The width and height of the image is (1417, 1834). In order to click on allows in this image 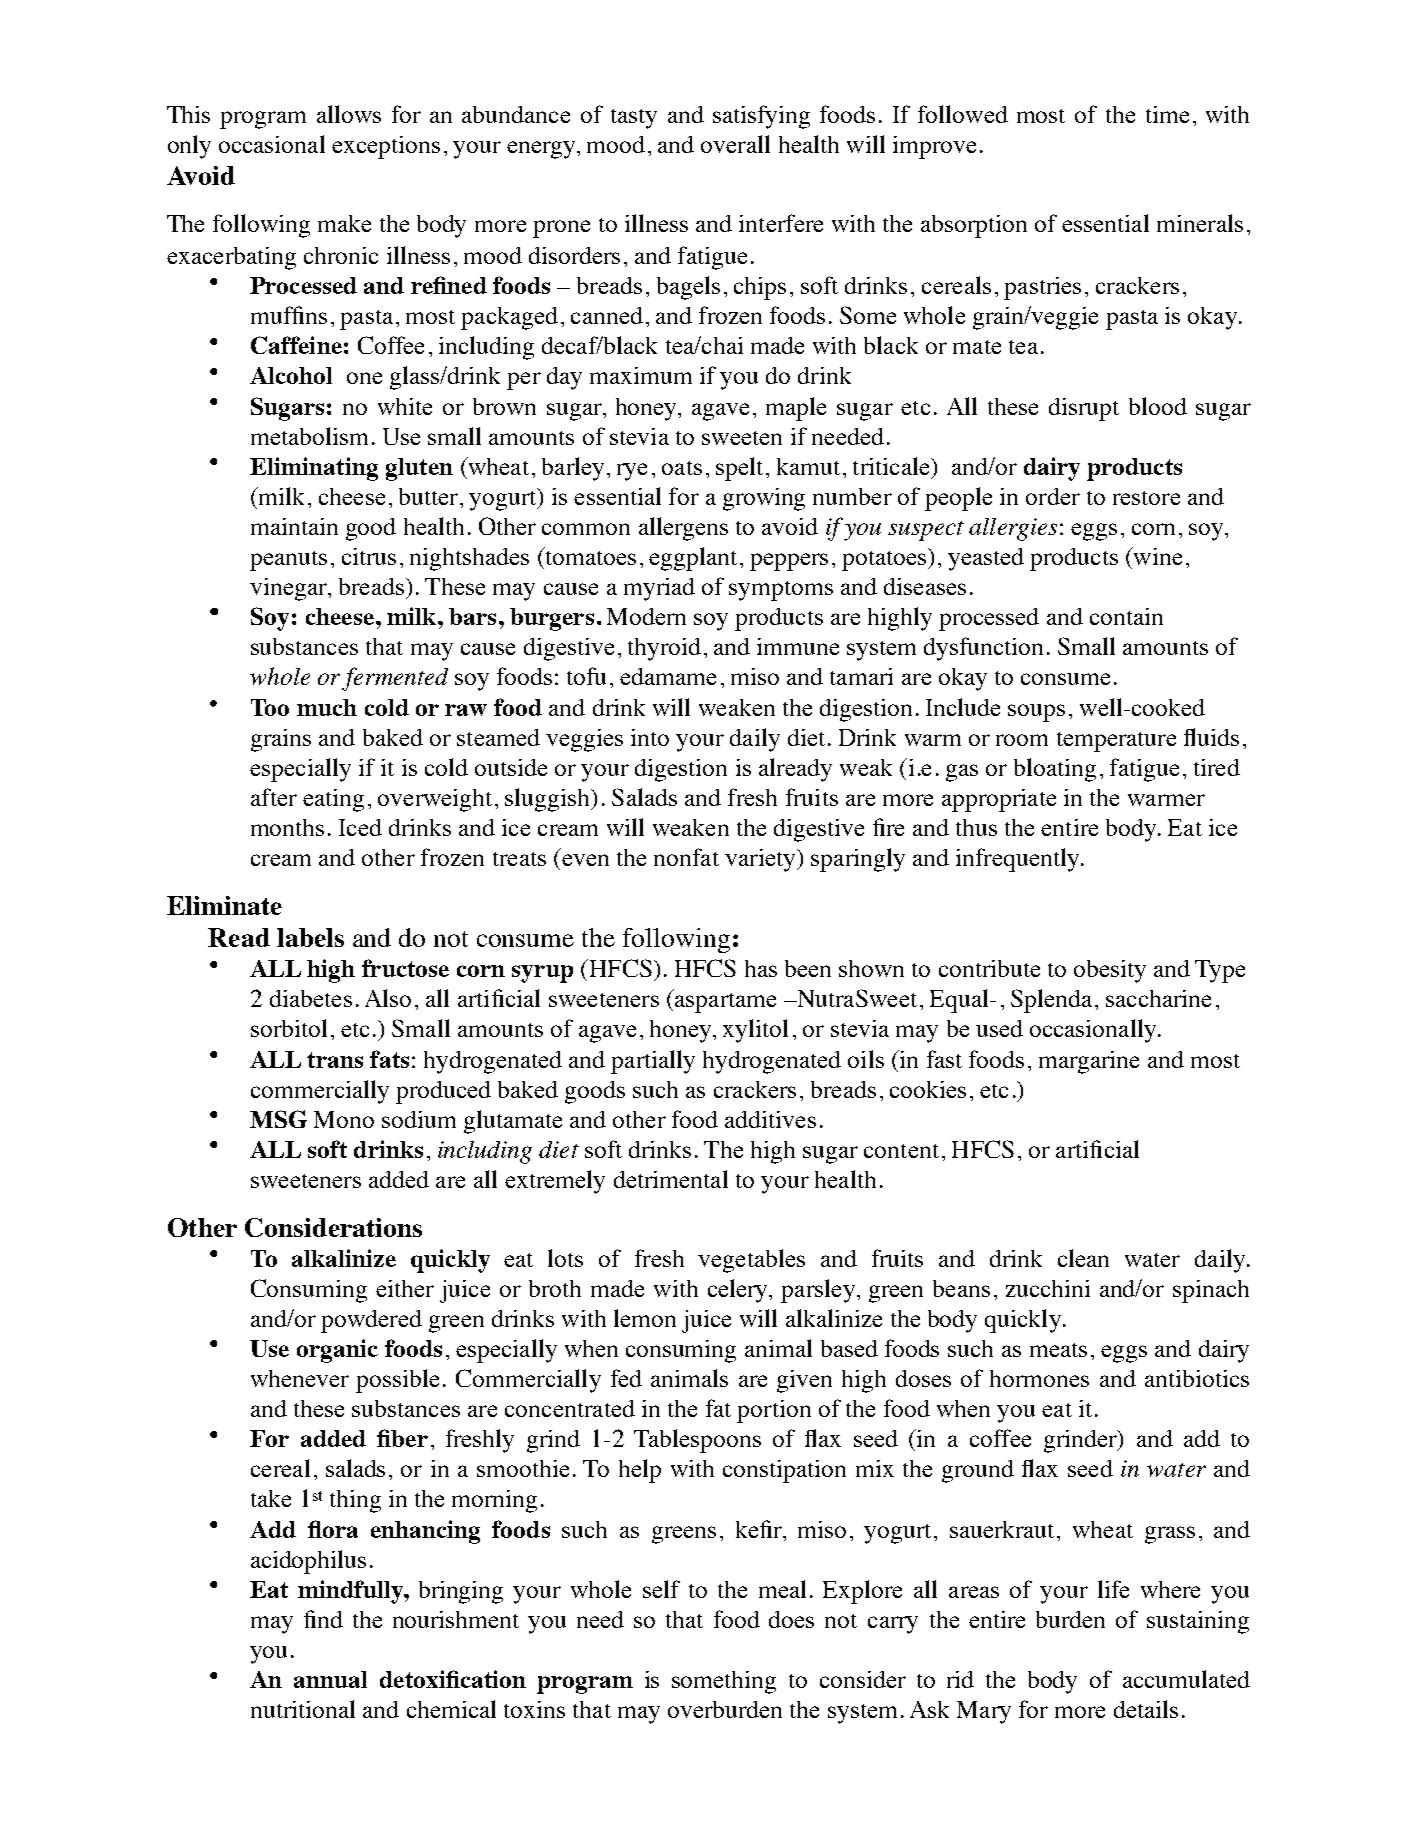, I will do `click(349, 114)`.
